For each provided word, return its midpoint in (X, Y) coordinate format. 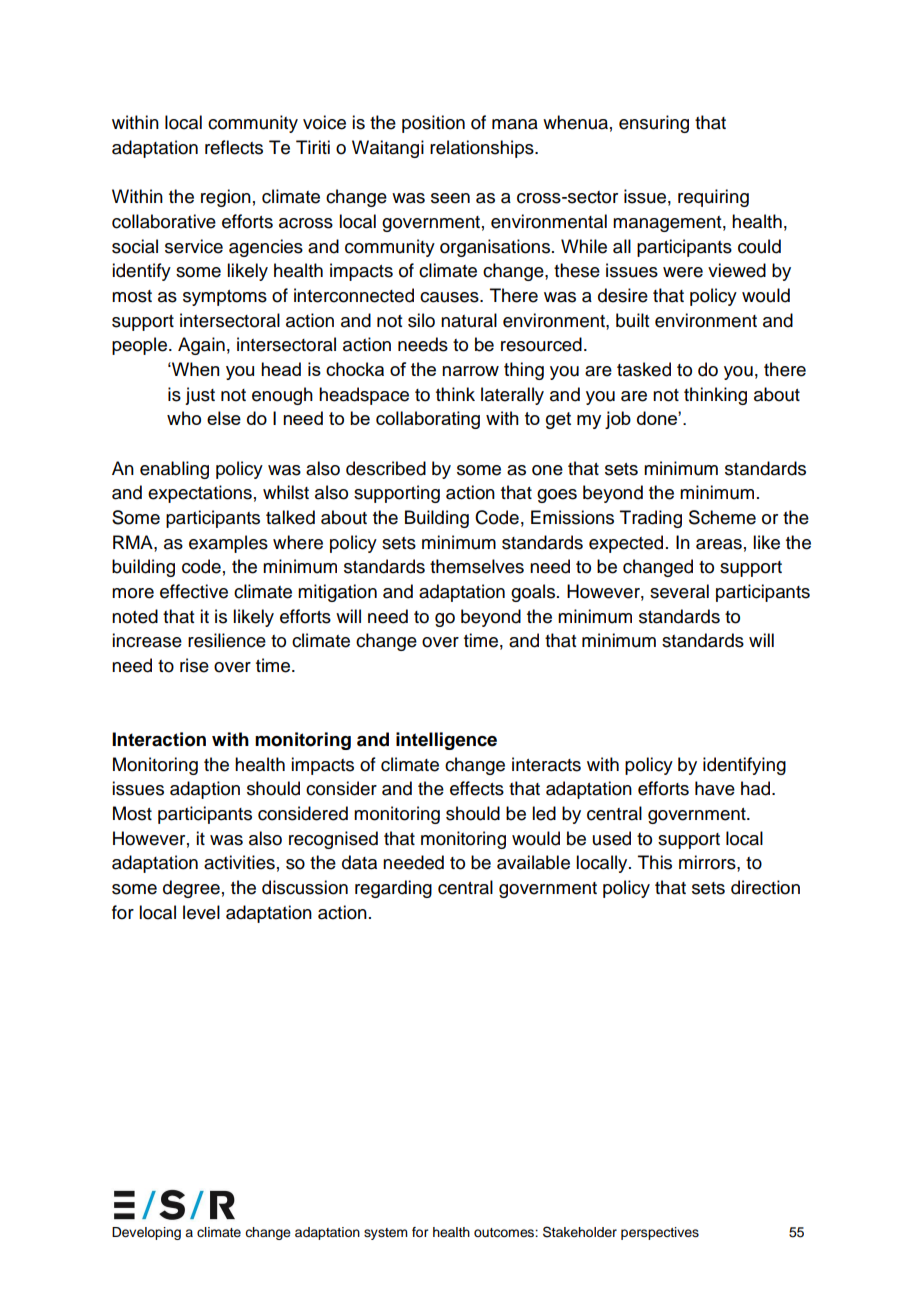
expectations (200, 494)
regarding (393, 889)
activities (239, 862)
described (386, 468)
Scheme (722, 517)
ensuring (654, 124)
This (655, 862)
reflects (234, 147)
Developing (146, 1233)
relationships (483, 149)
